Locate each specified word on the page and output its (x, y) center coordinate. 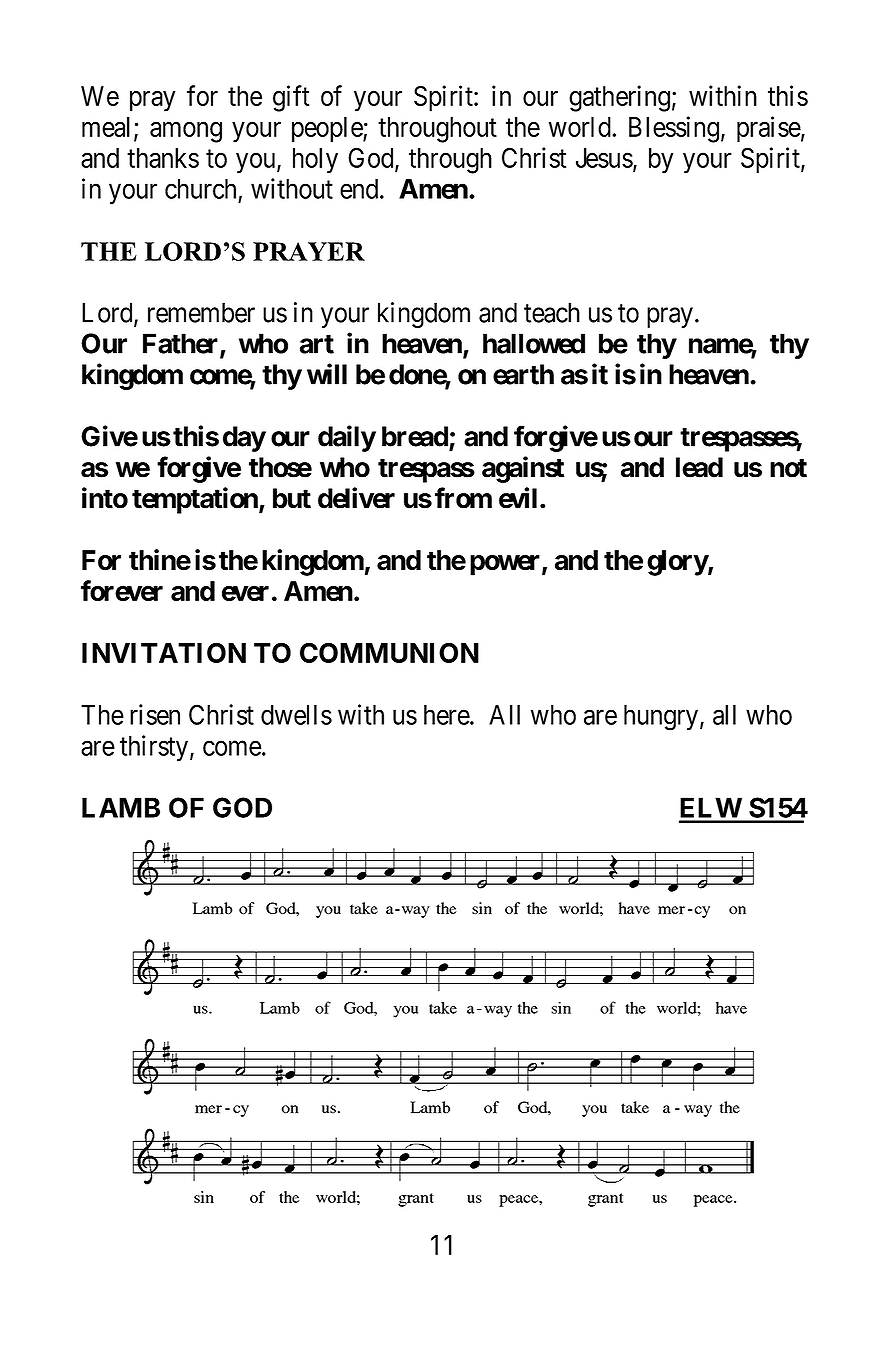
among (186, 132)
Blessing (674, 129)
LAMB (121, 807)
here (447, 715)
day (244, 439)
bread (416, 437)
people (328, 130)
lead (699, 467)
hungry (661, 718)
